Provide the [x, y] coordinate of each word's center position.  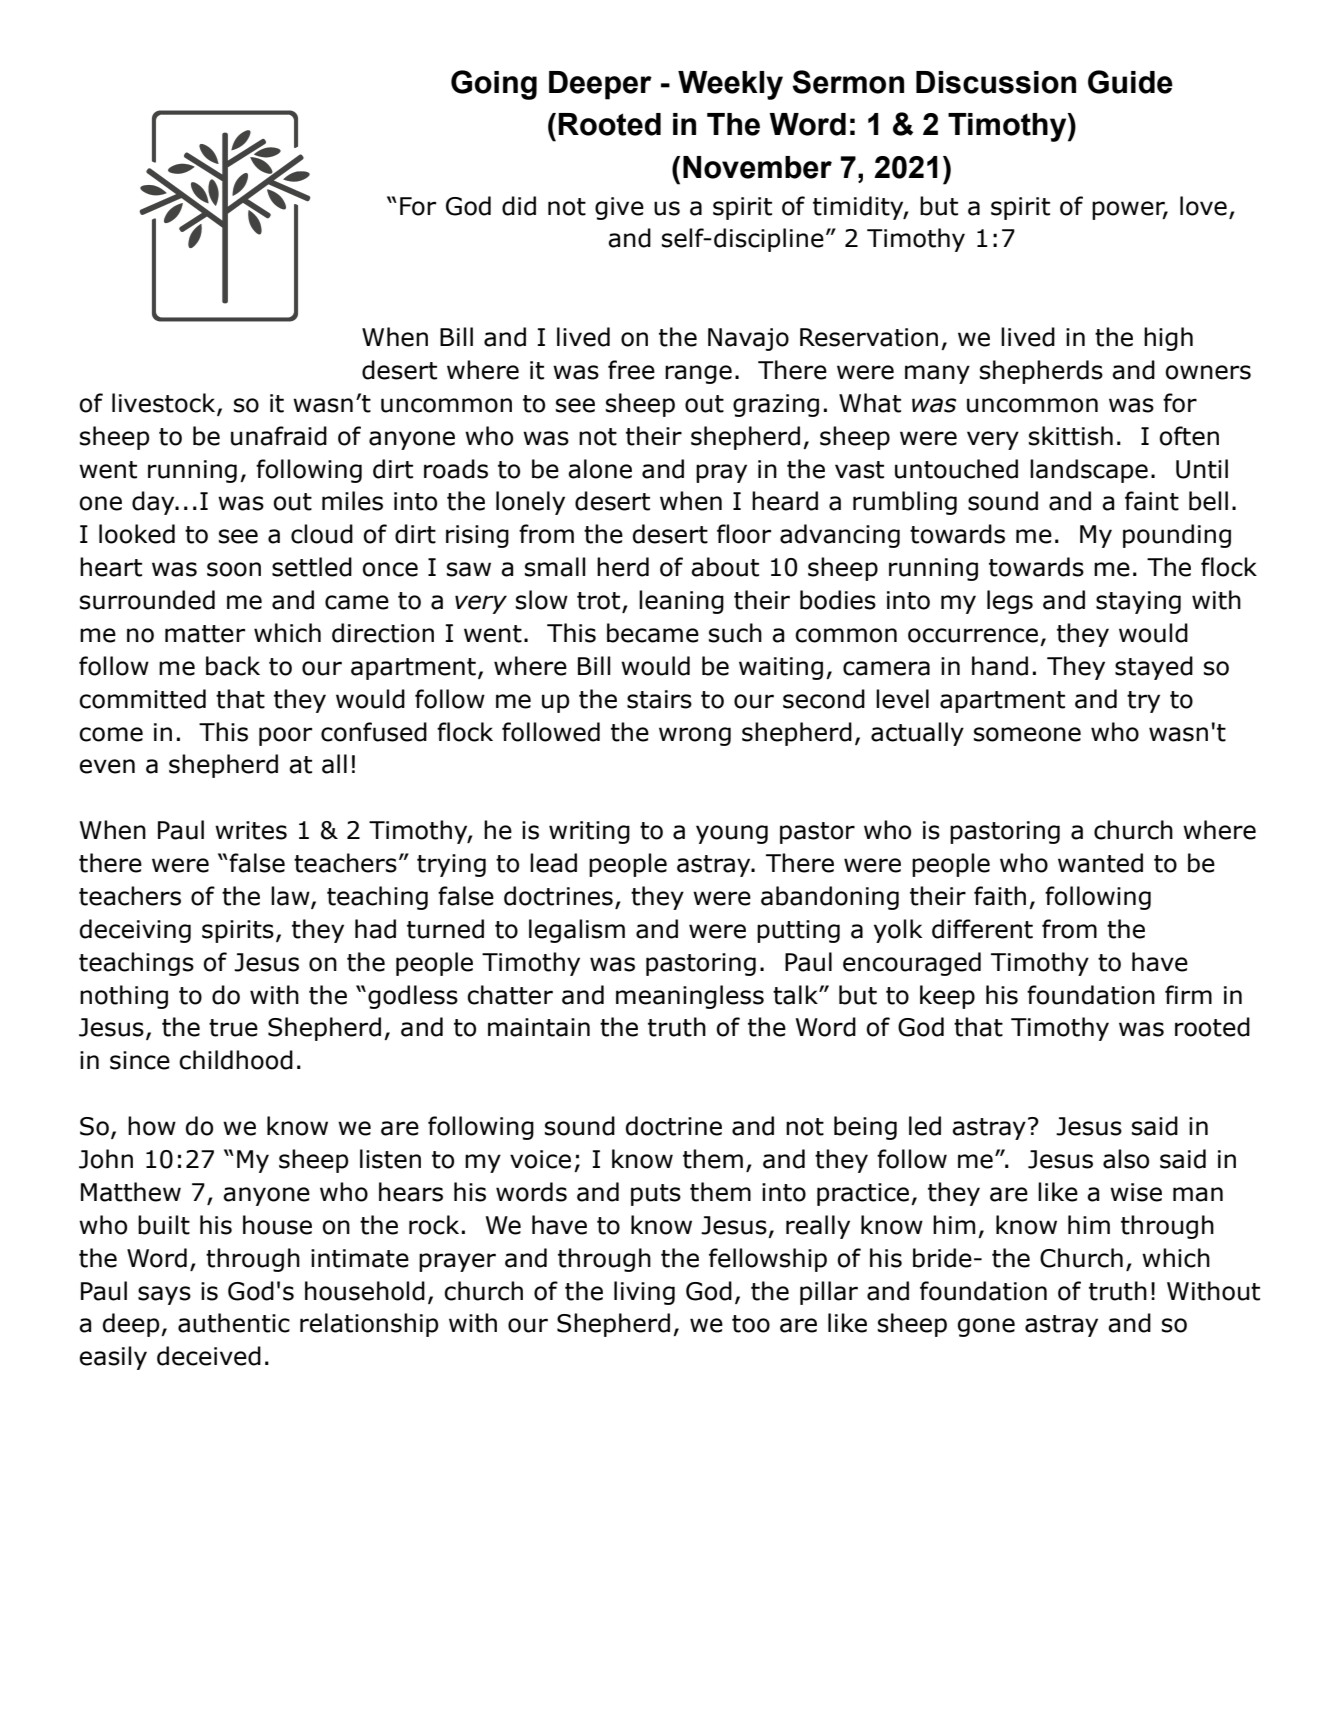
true [233, 1028]
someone [1027, 734]
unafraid [279, 436]
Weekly [730, 85]
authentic [234, 1323]
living [644, 1293]
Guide [1130, 82]
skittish [1071, 436]
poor [285, 736]
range [698, 374]
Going [494, 85]
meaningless [690, 997]
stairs [659, 699]
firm [1188, 994]
